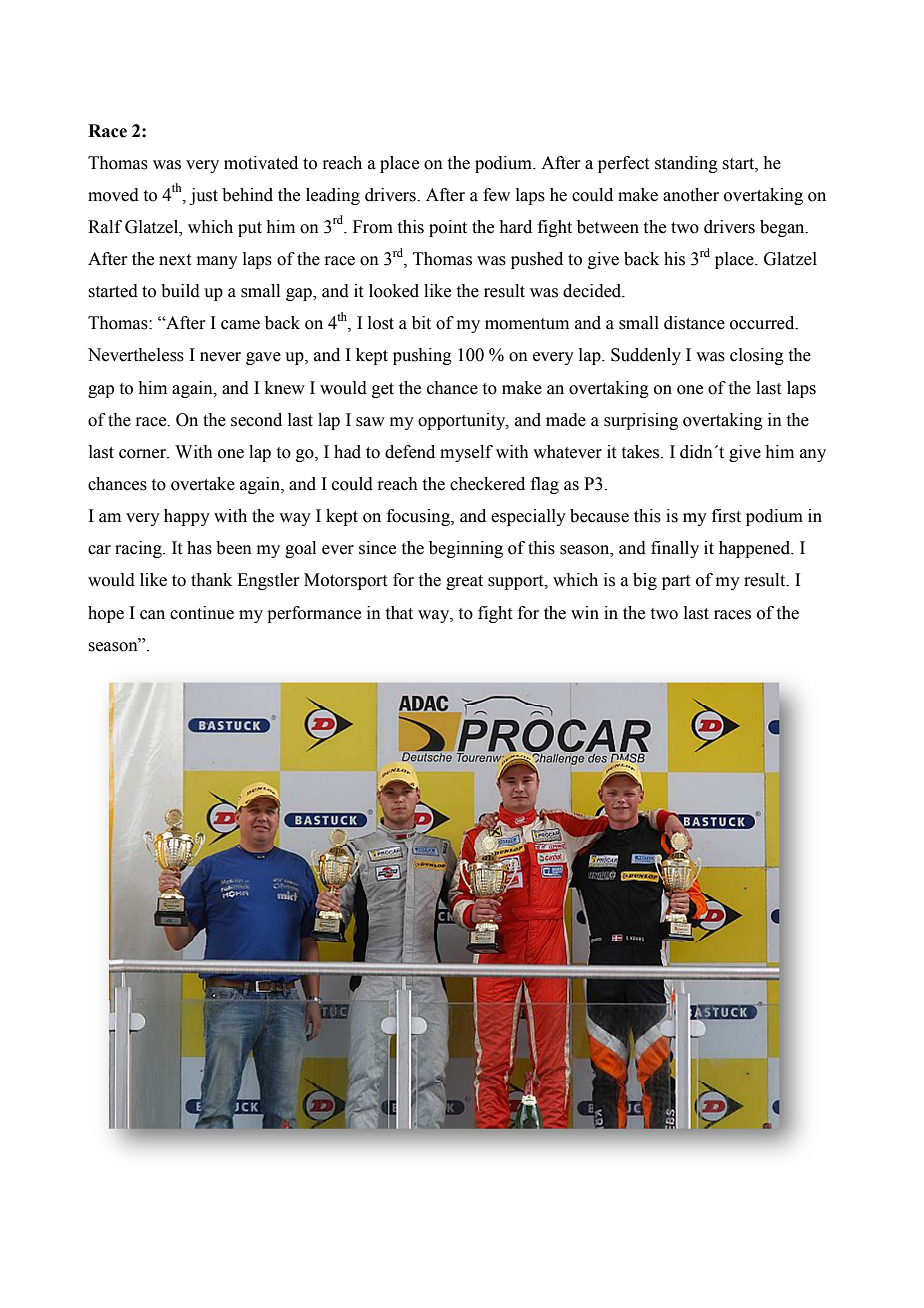 This page has width=924, height=1308. What do you see at coordinates (394, 291) in the page?
I see `looked` at bounding box center [394, 291].
